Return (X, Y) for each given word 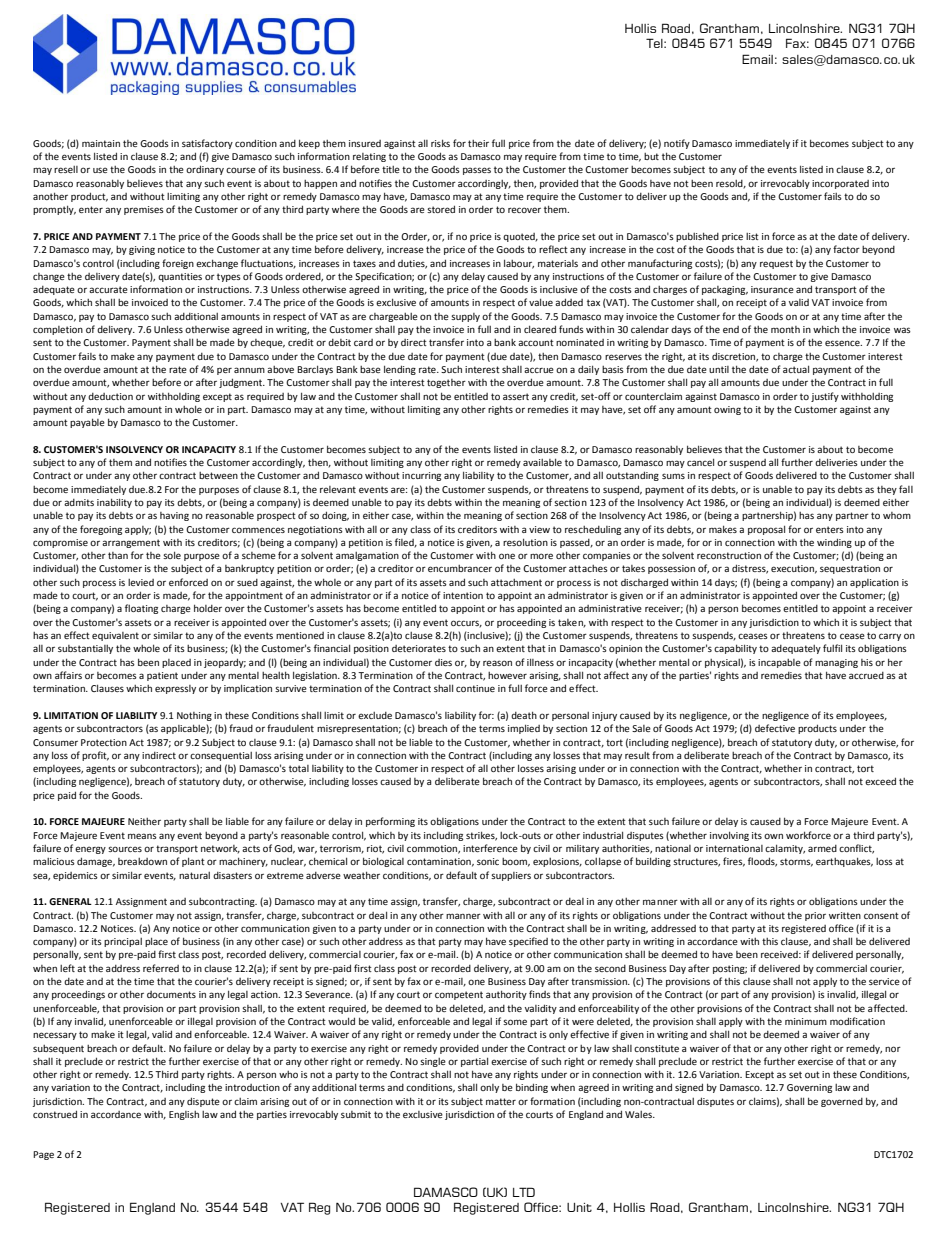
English (184, 1115)
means (142, 836)
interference (490, 848)
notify (677, 144)
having (174, 516)
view (539, 529)
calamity (785, 849)
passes (477, 171)
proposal (766, 530)
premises (144, 210)
